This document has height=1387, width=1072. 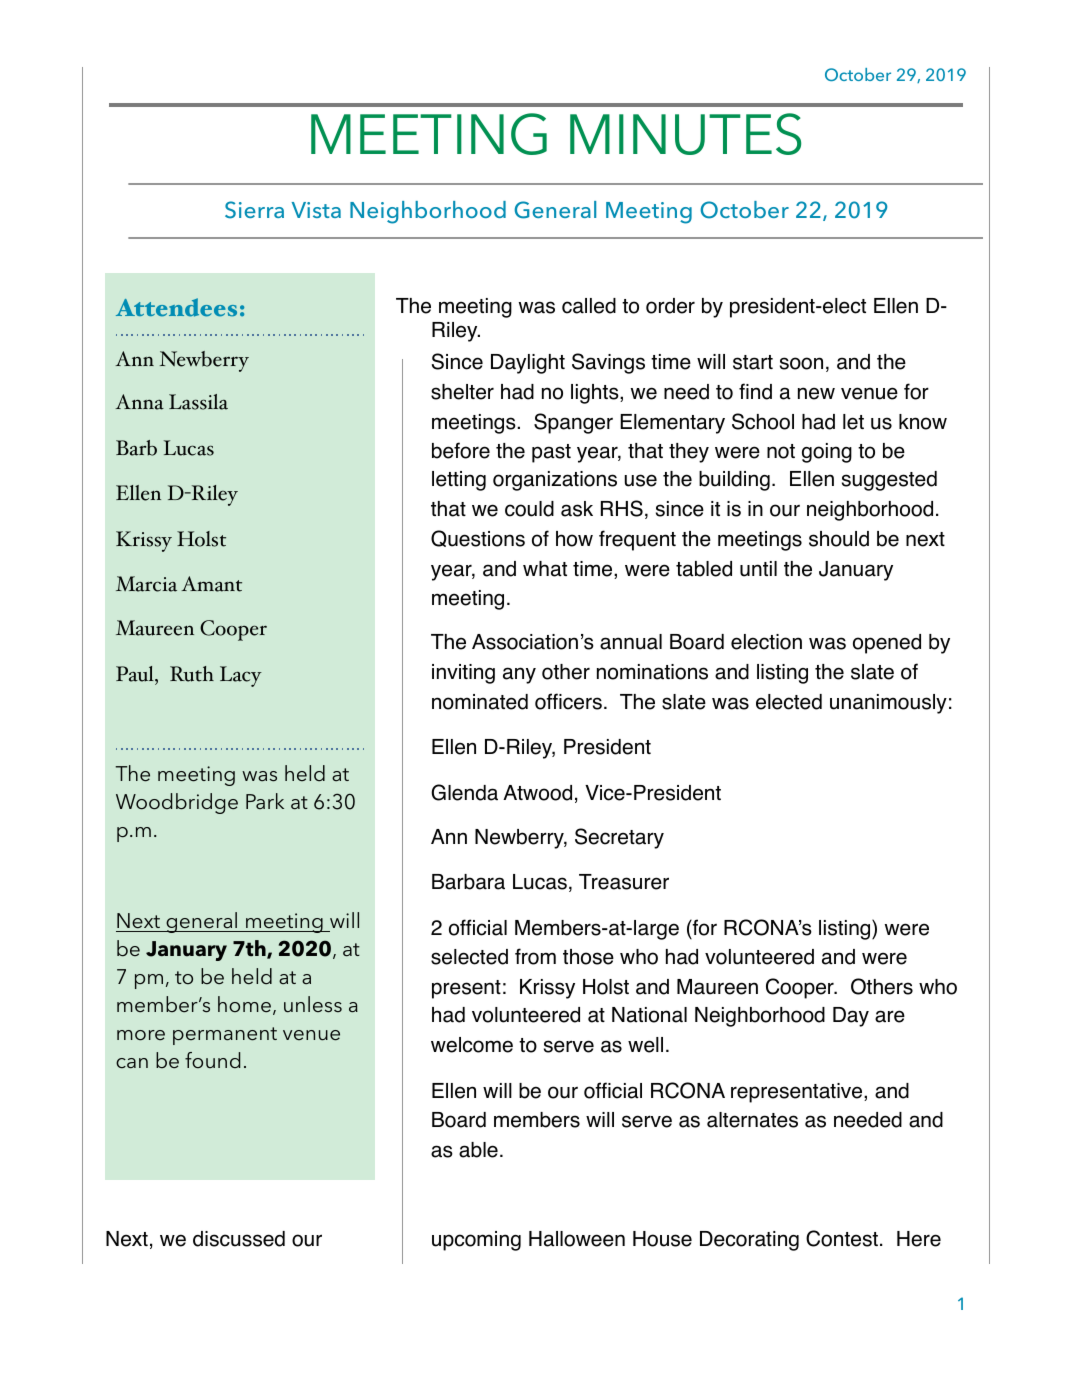 I want to click on past, so click(x=551, y=453).
